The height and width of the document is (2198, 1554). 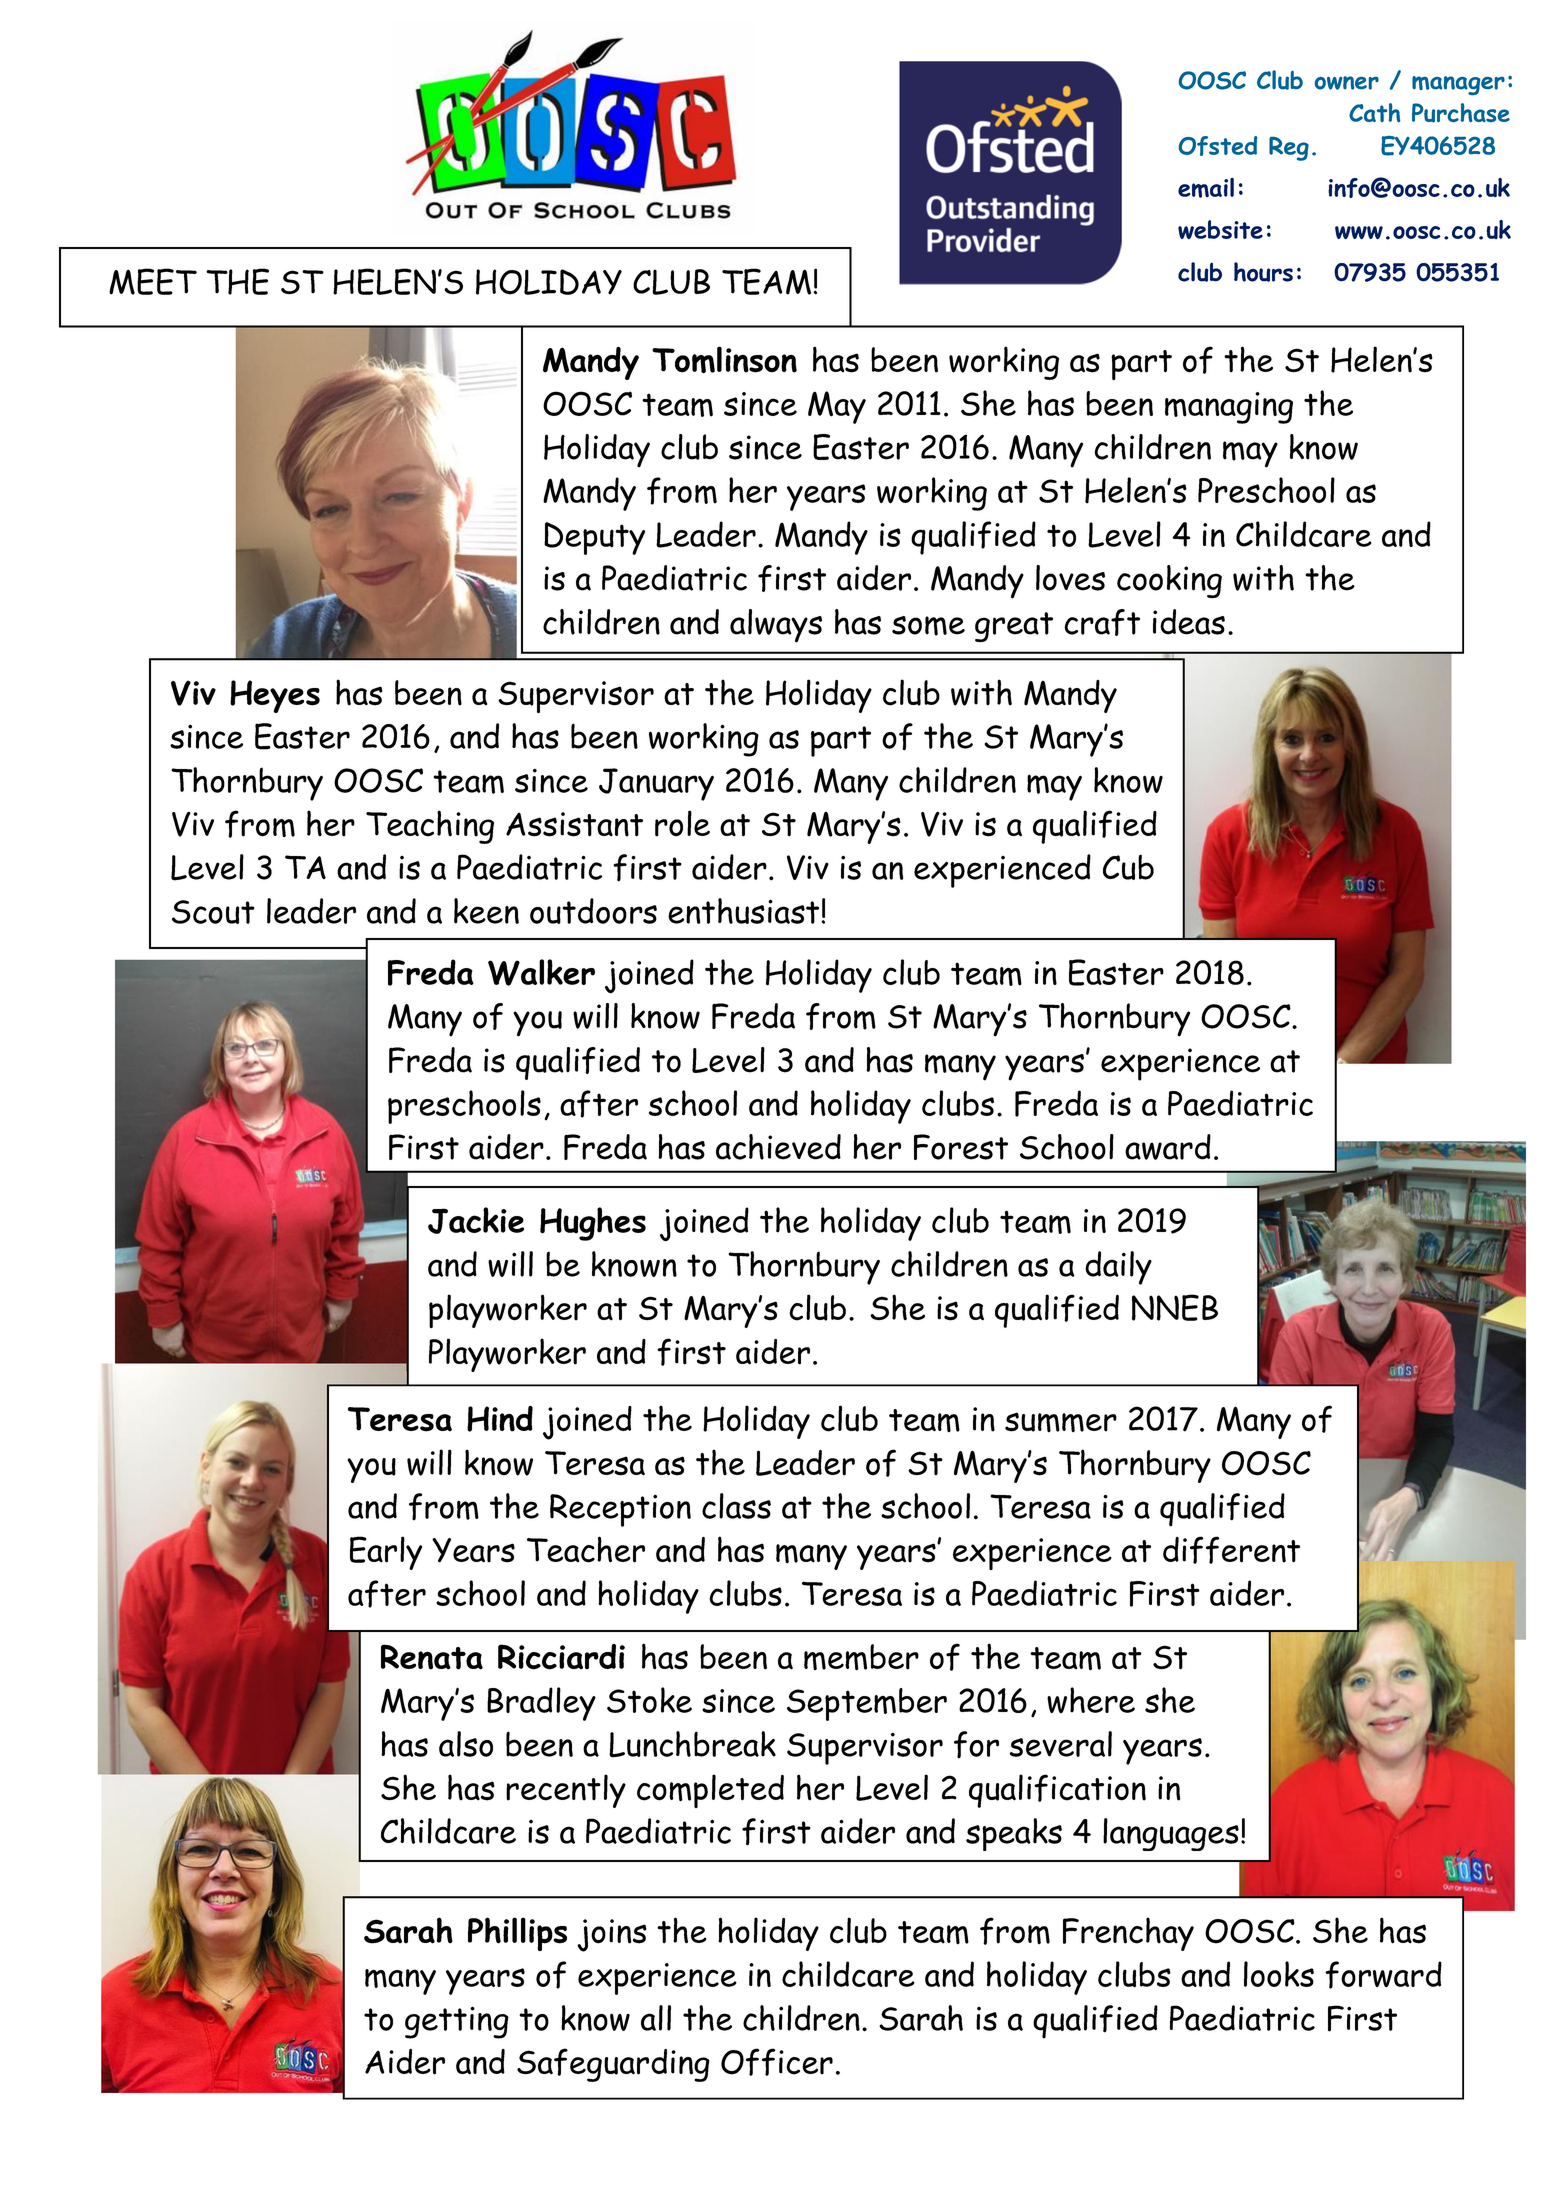 What do you see at coordinates (1231, 1550) in the document?
I see `different` at bounding box center [1231, 1550].
